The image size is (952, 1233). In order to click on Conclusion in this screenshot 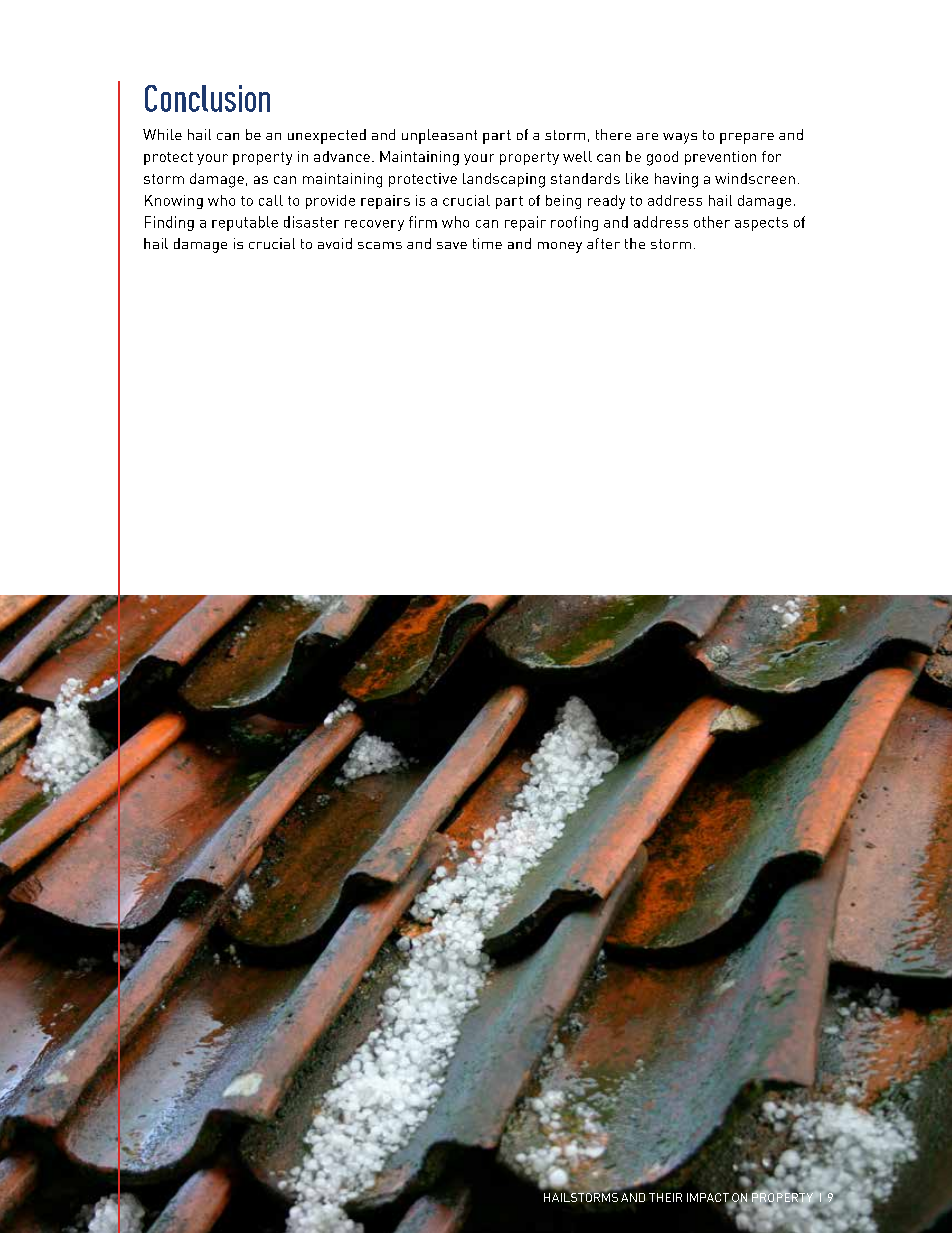, I will do `click(207, 98)`.
